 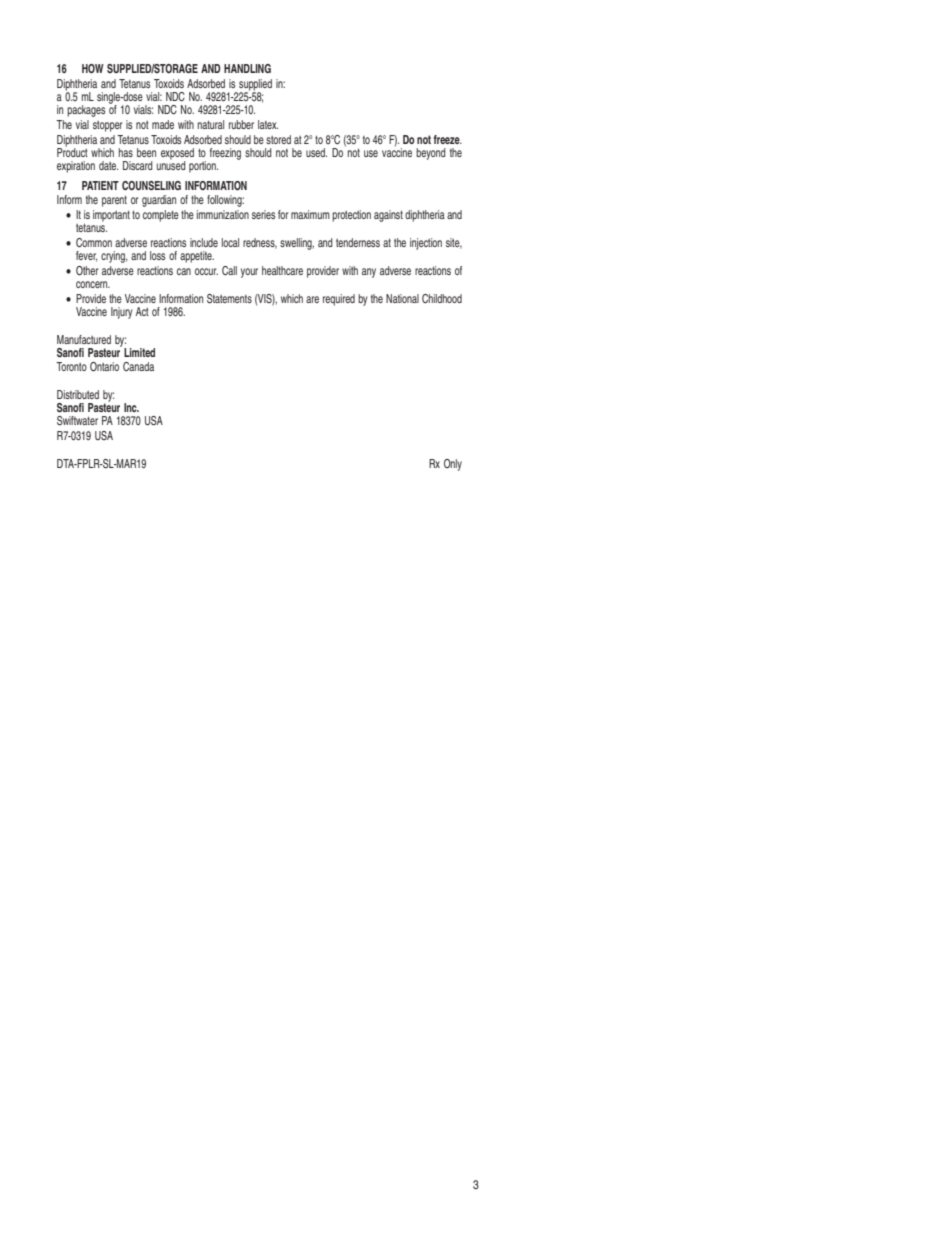 I want to click on Only, so click(x=453, y=465).
